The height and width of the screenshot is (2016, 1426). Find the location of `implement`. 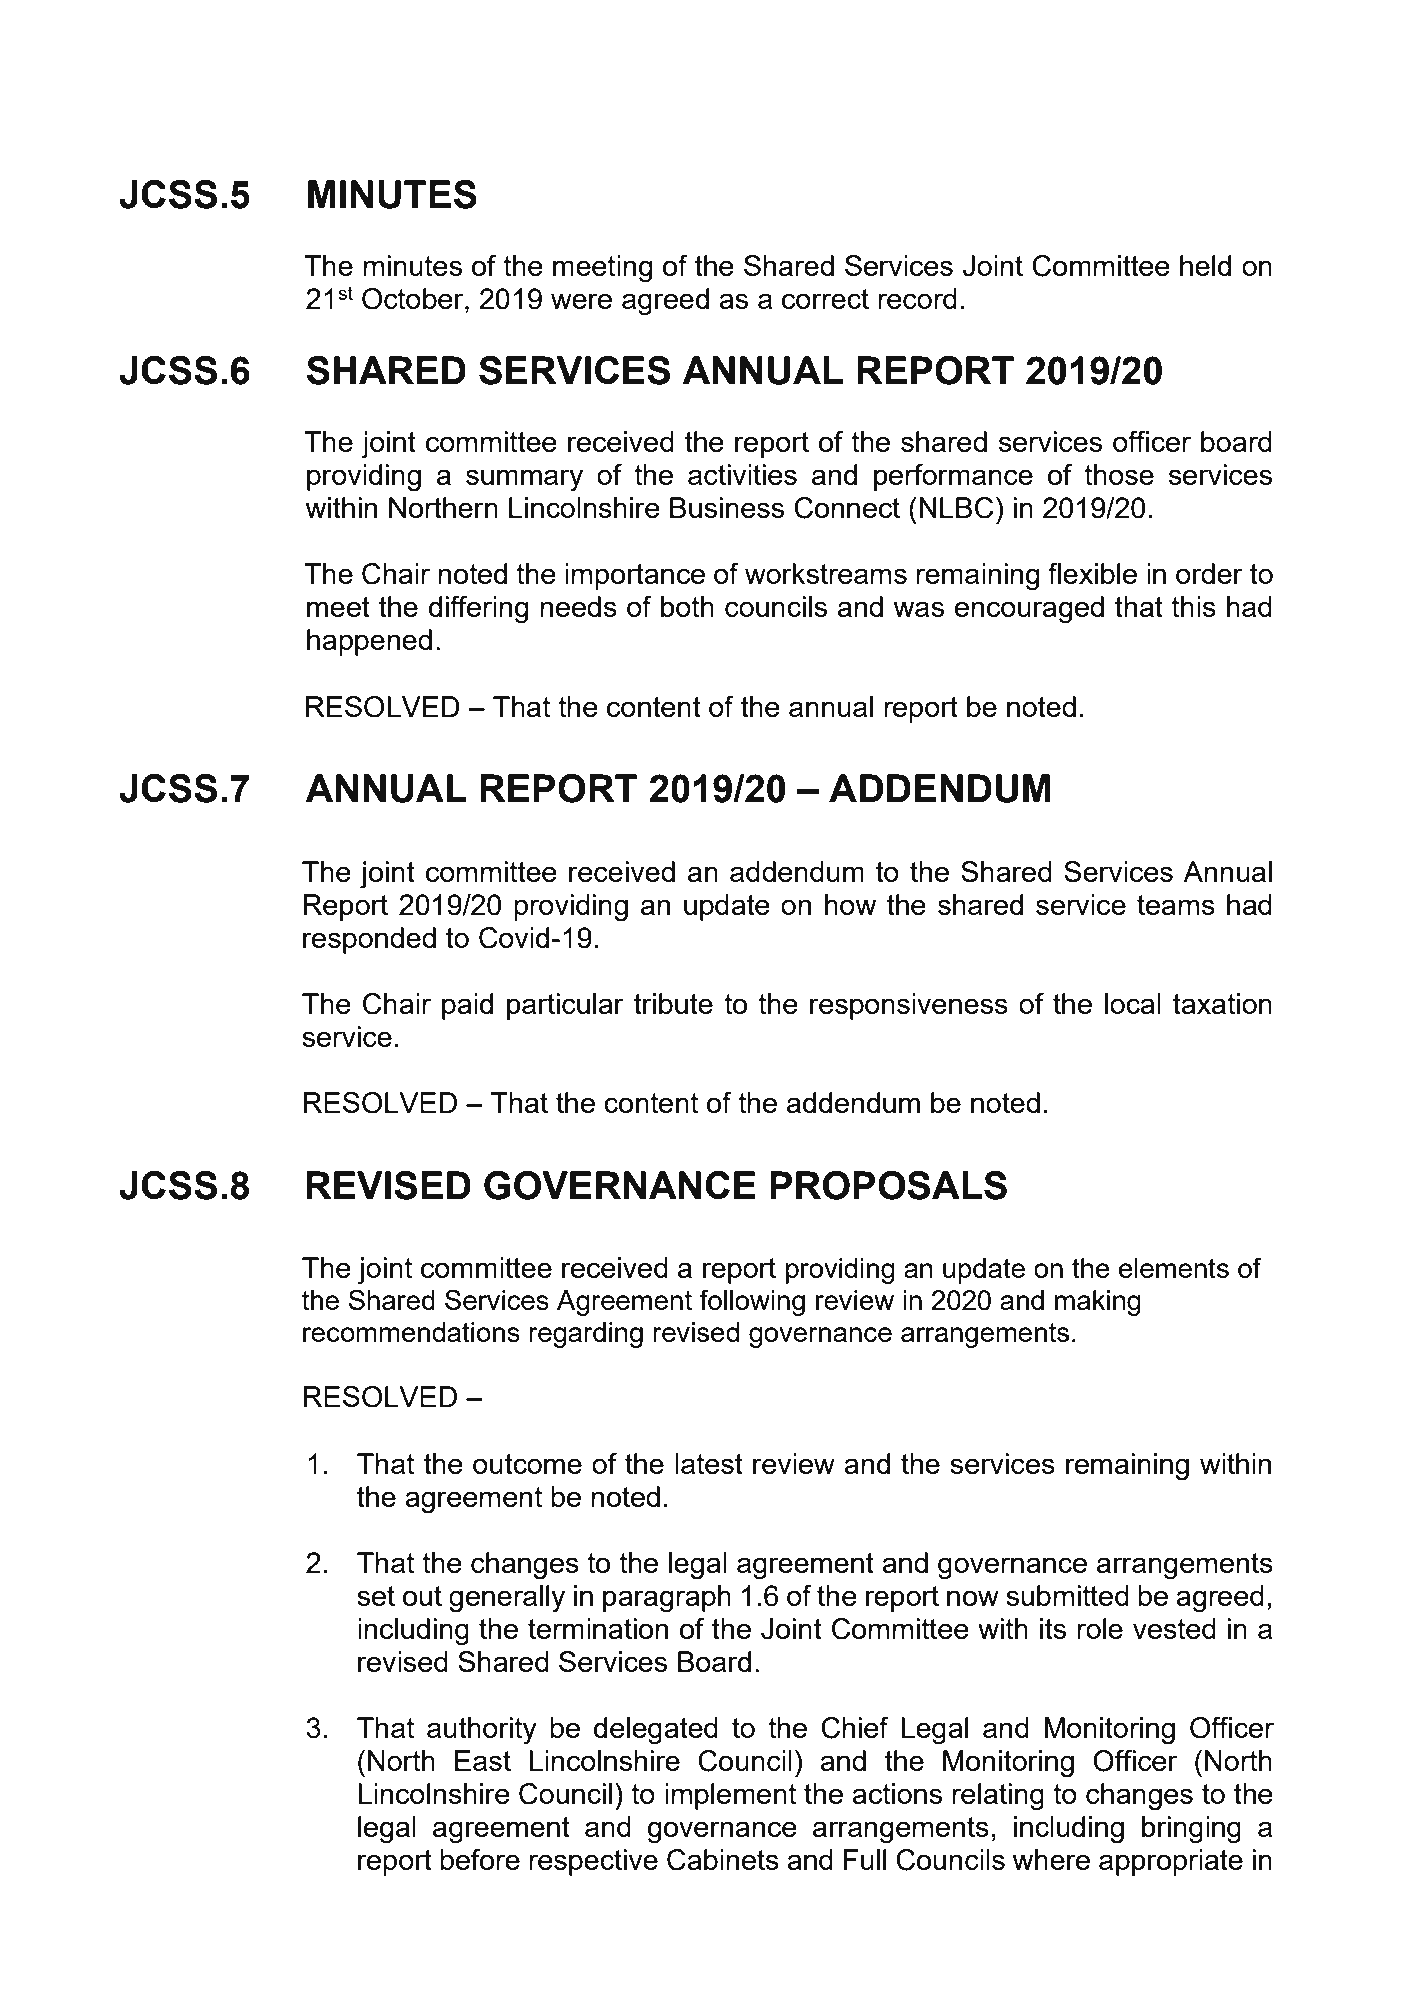

implement is located at coordinates (730, 1796).
